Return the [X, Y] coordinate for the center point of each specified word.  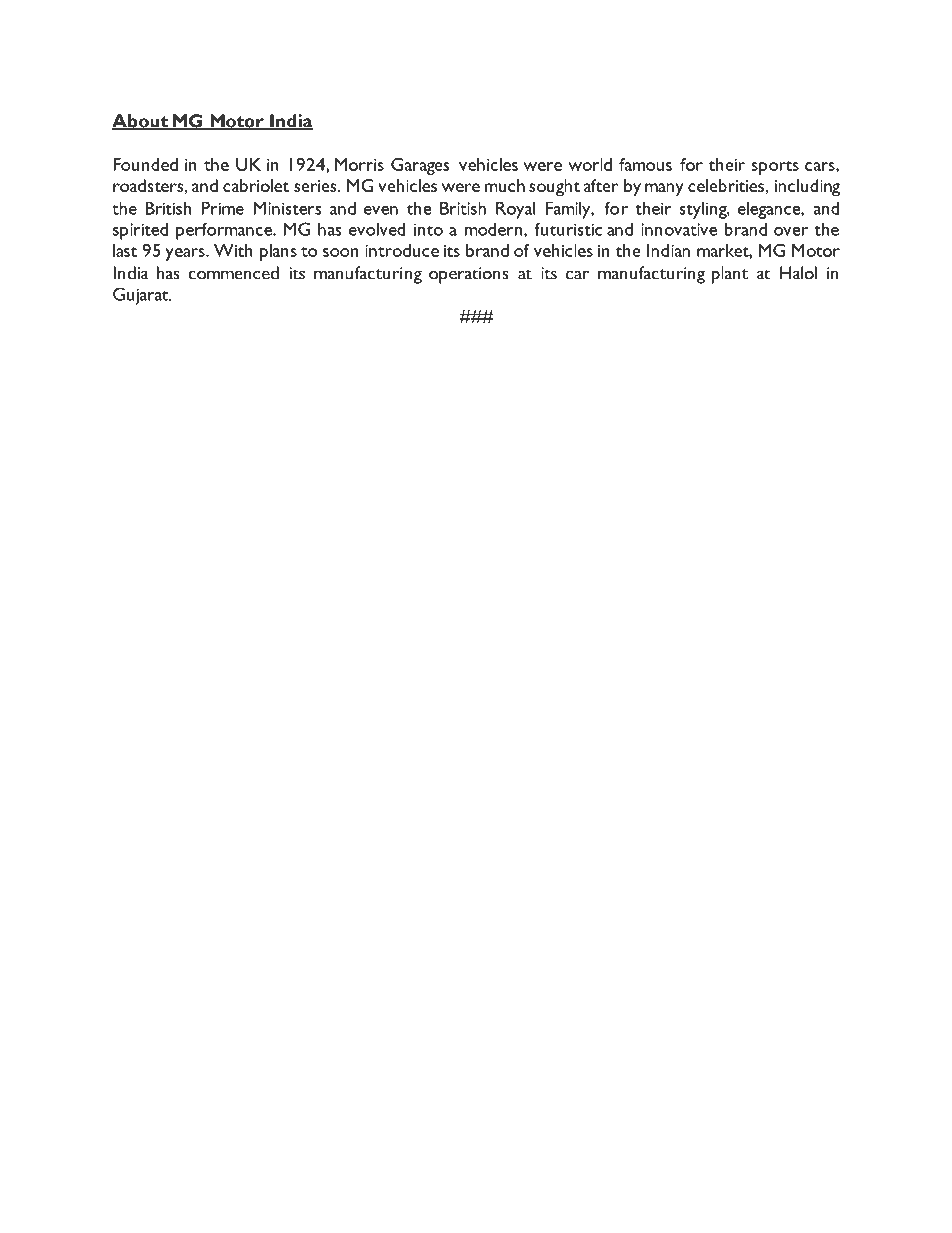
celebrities [726, 185]
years [186, 254]
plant [730, 275]
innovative [679, 229]
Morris [359, 164]
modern [493, 229]
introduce [402, 250]
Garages [420, 166]
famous [645, 164]
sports [775, 168]
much [505, 185]
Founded [145, 164]
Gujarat [142, 296]
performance [225, 231]
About [141, 122]
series [316, 186]
